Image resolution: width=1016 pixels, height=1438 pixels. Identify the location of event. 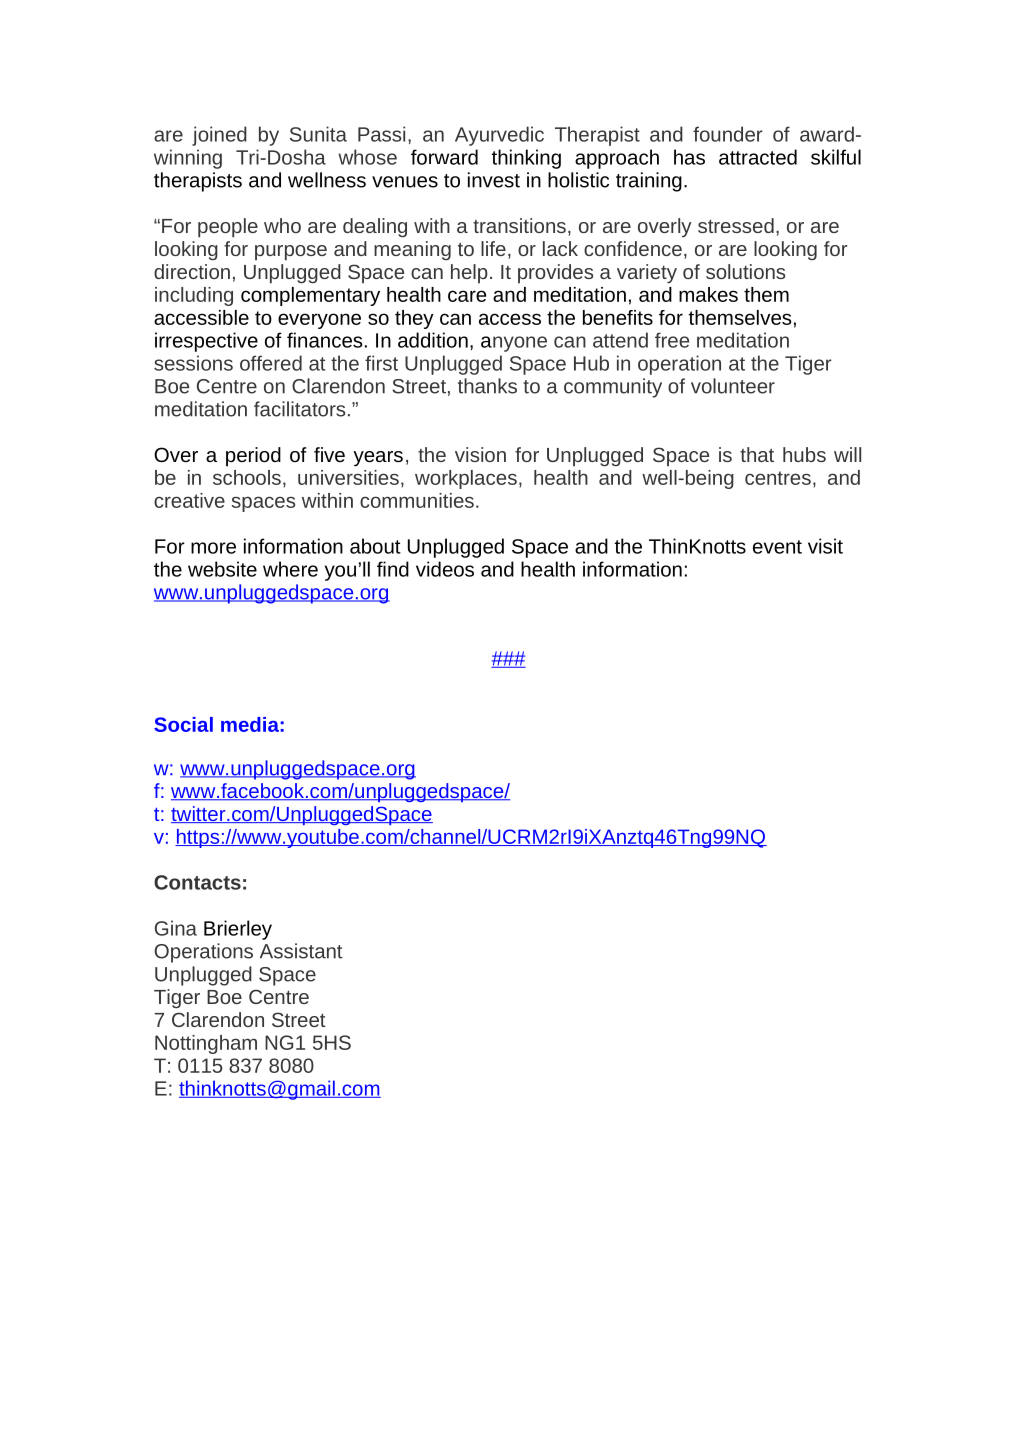
(777, 547).
